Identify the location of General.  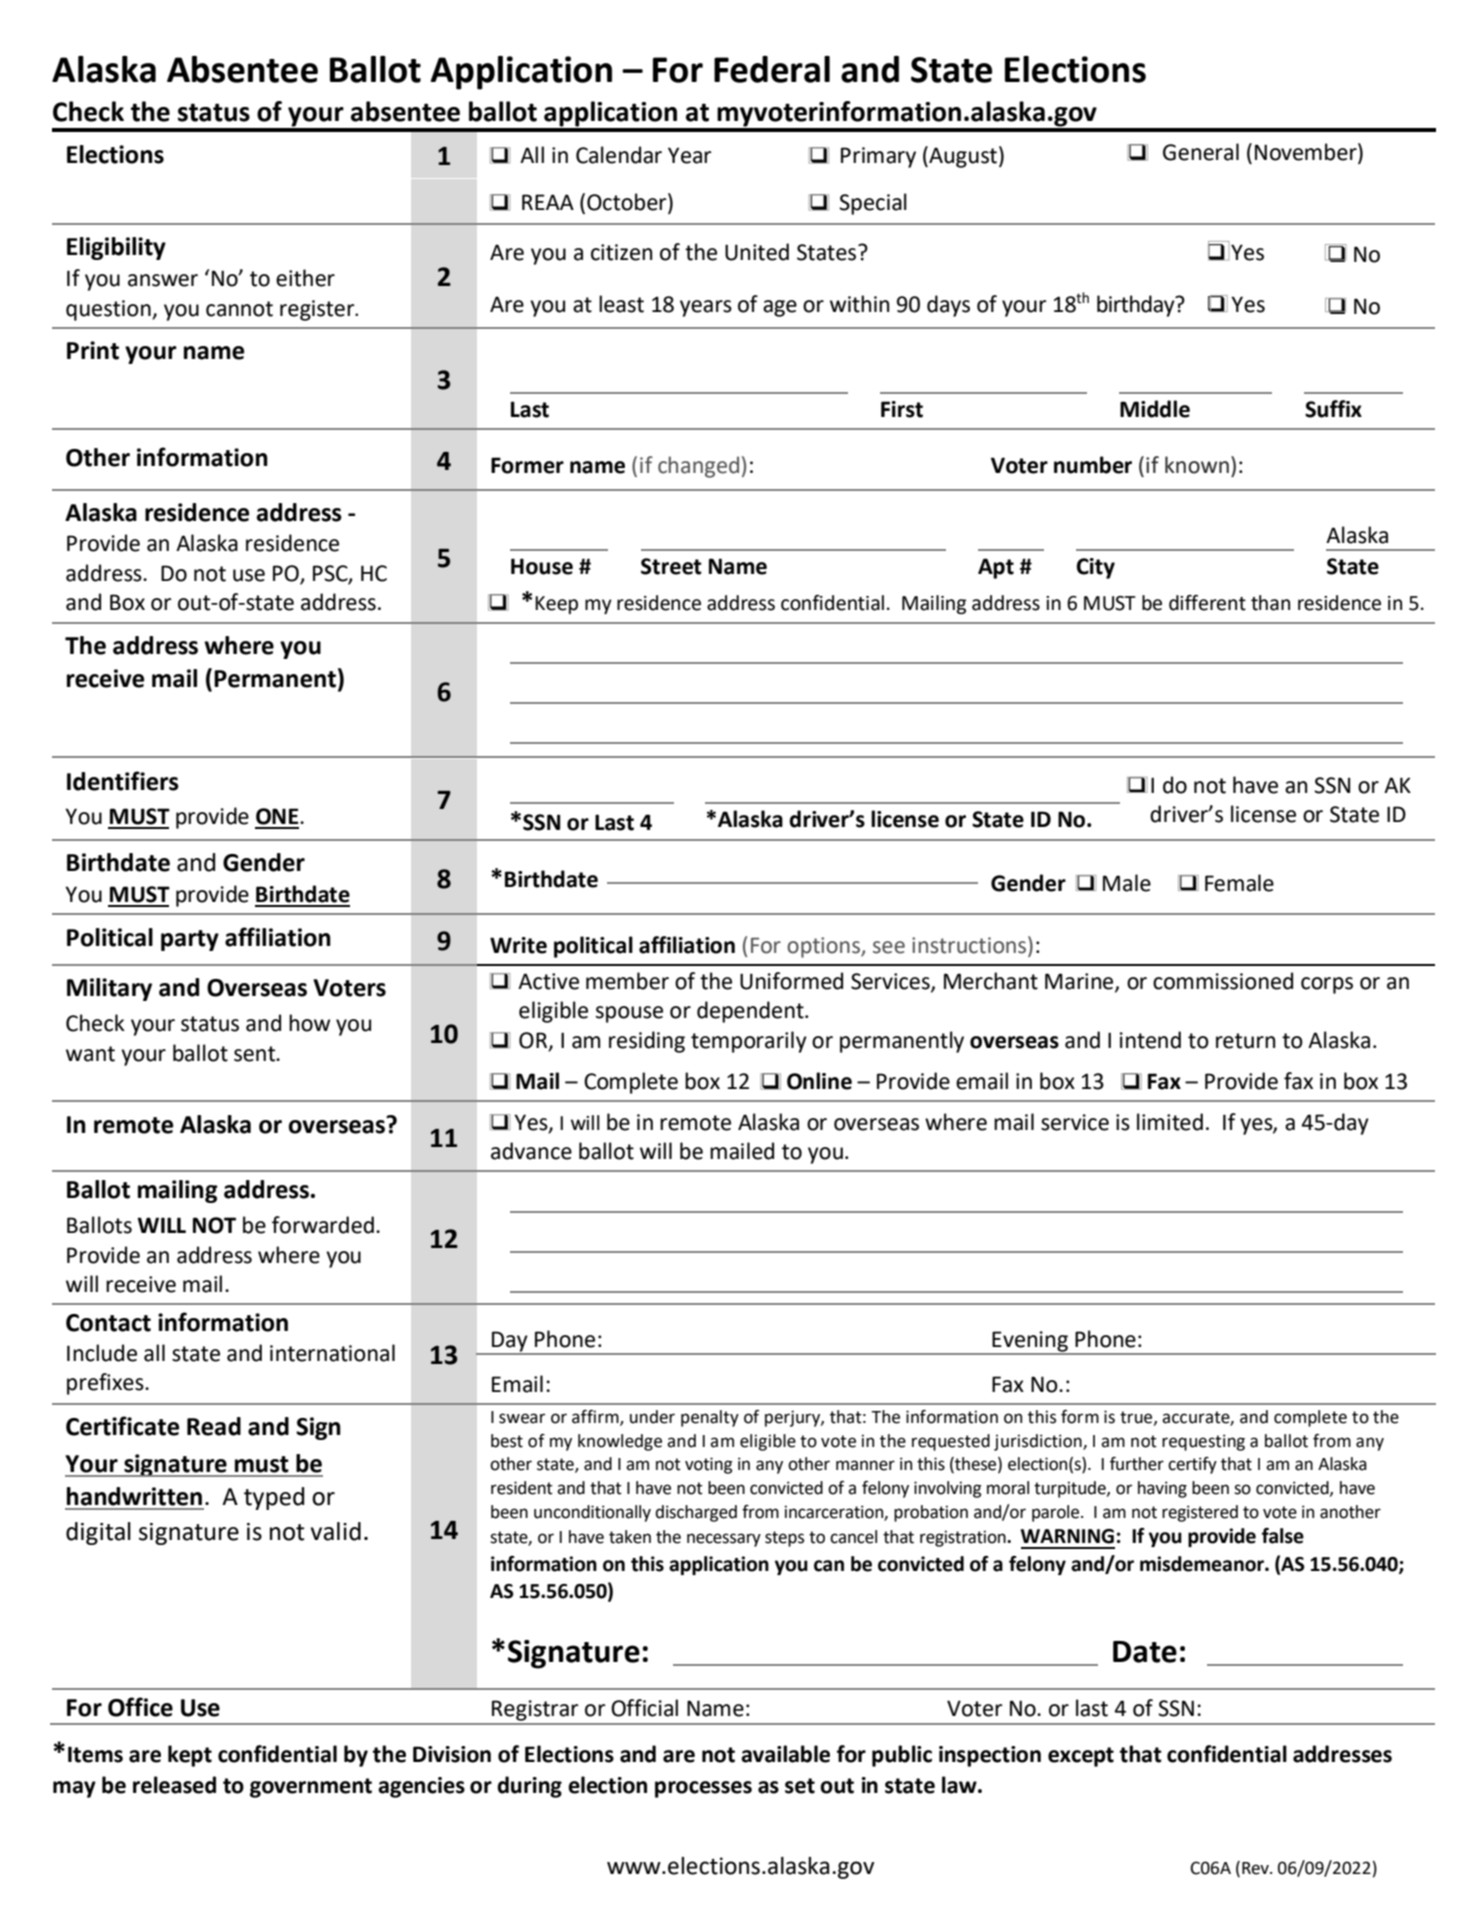
(1201, 152).
